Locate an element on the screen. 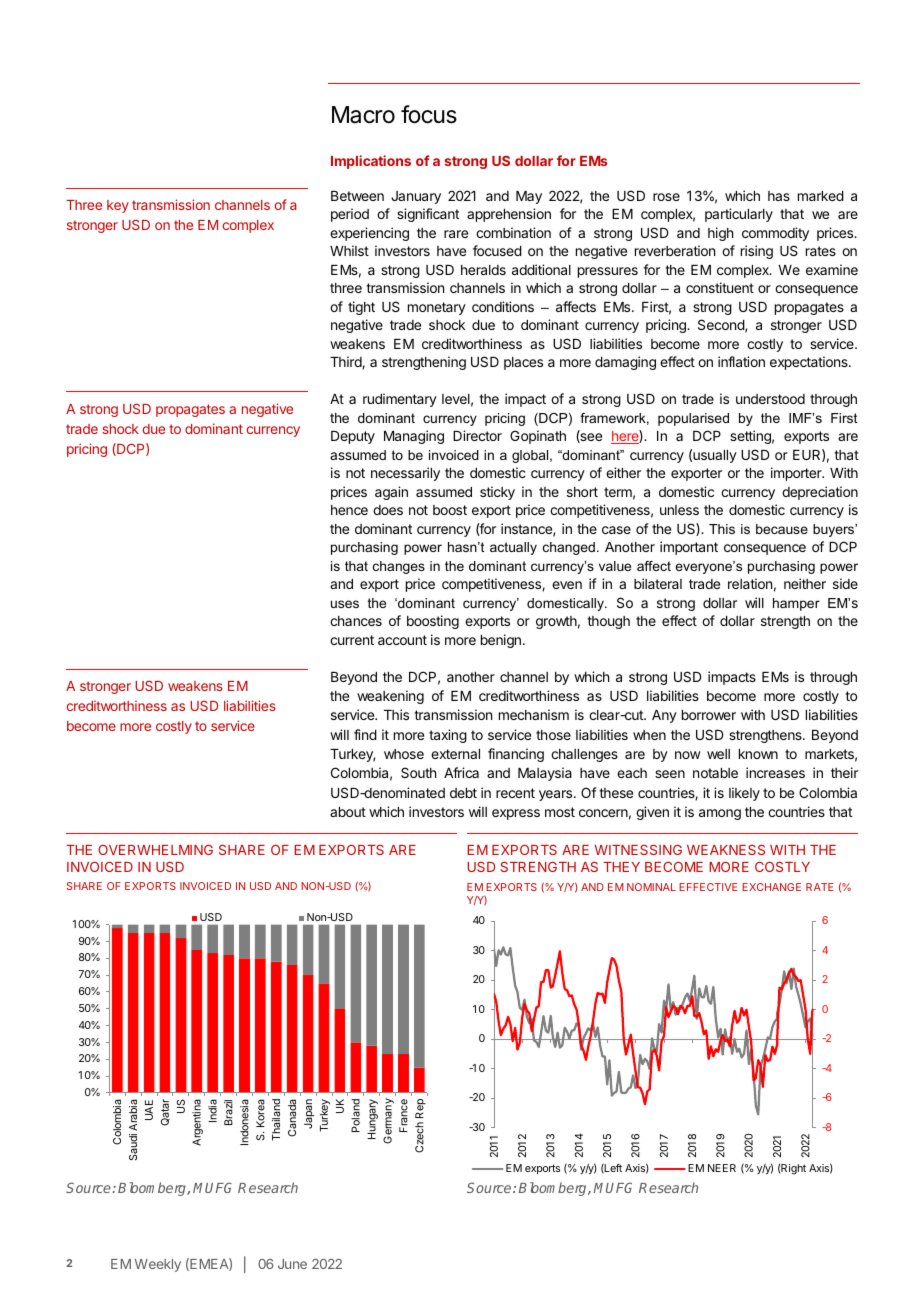 The height and width of the screenshot is (1308, 924). May is located at coordinates (529, 197).
